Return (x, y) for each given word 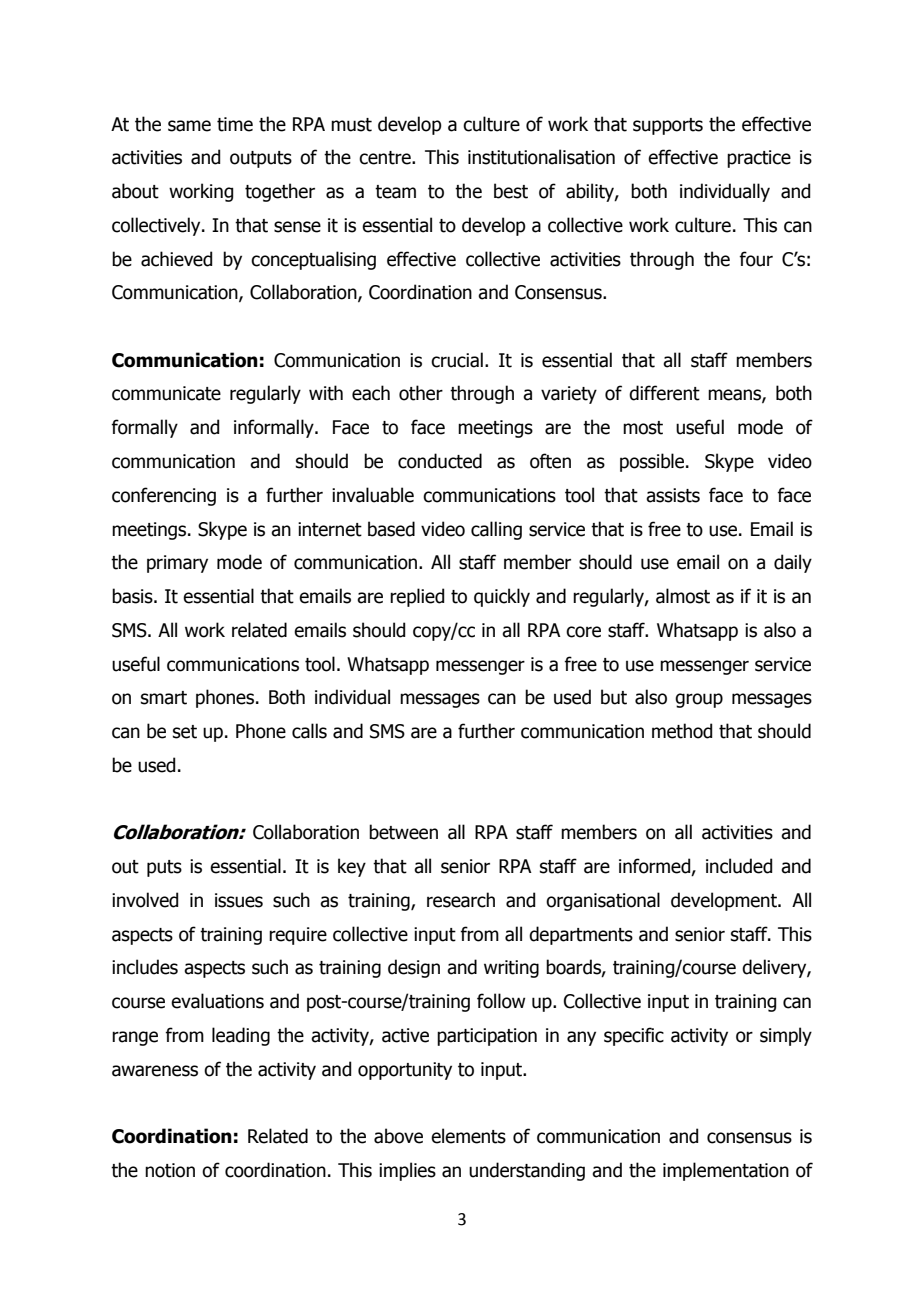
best (511, 191)
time (235, 124)
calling (496, 530)
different (664, 393)
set (185, 732)
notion (170, 1170)
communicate (166, 393)
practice (759, 159)
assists (673, 495)
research (461, 900)
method (682, 731)
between (403, 832)
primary (177, 564)
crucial (457, 360)
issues (239, 900)
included (739, 866)
